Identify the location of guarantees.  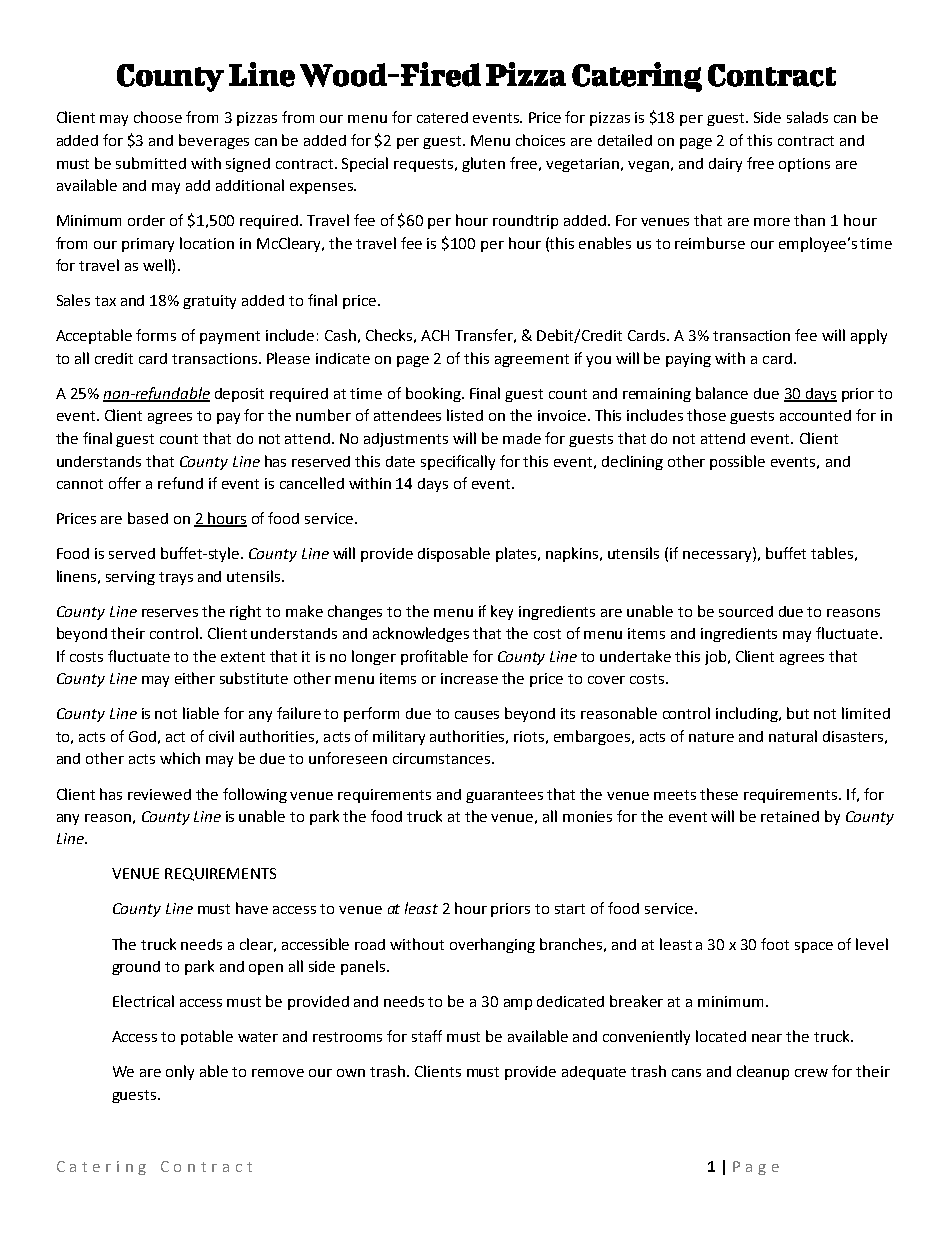
(504, 796).
